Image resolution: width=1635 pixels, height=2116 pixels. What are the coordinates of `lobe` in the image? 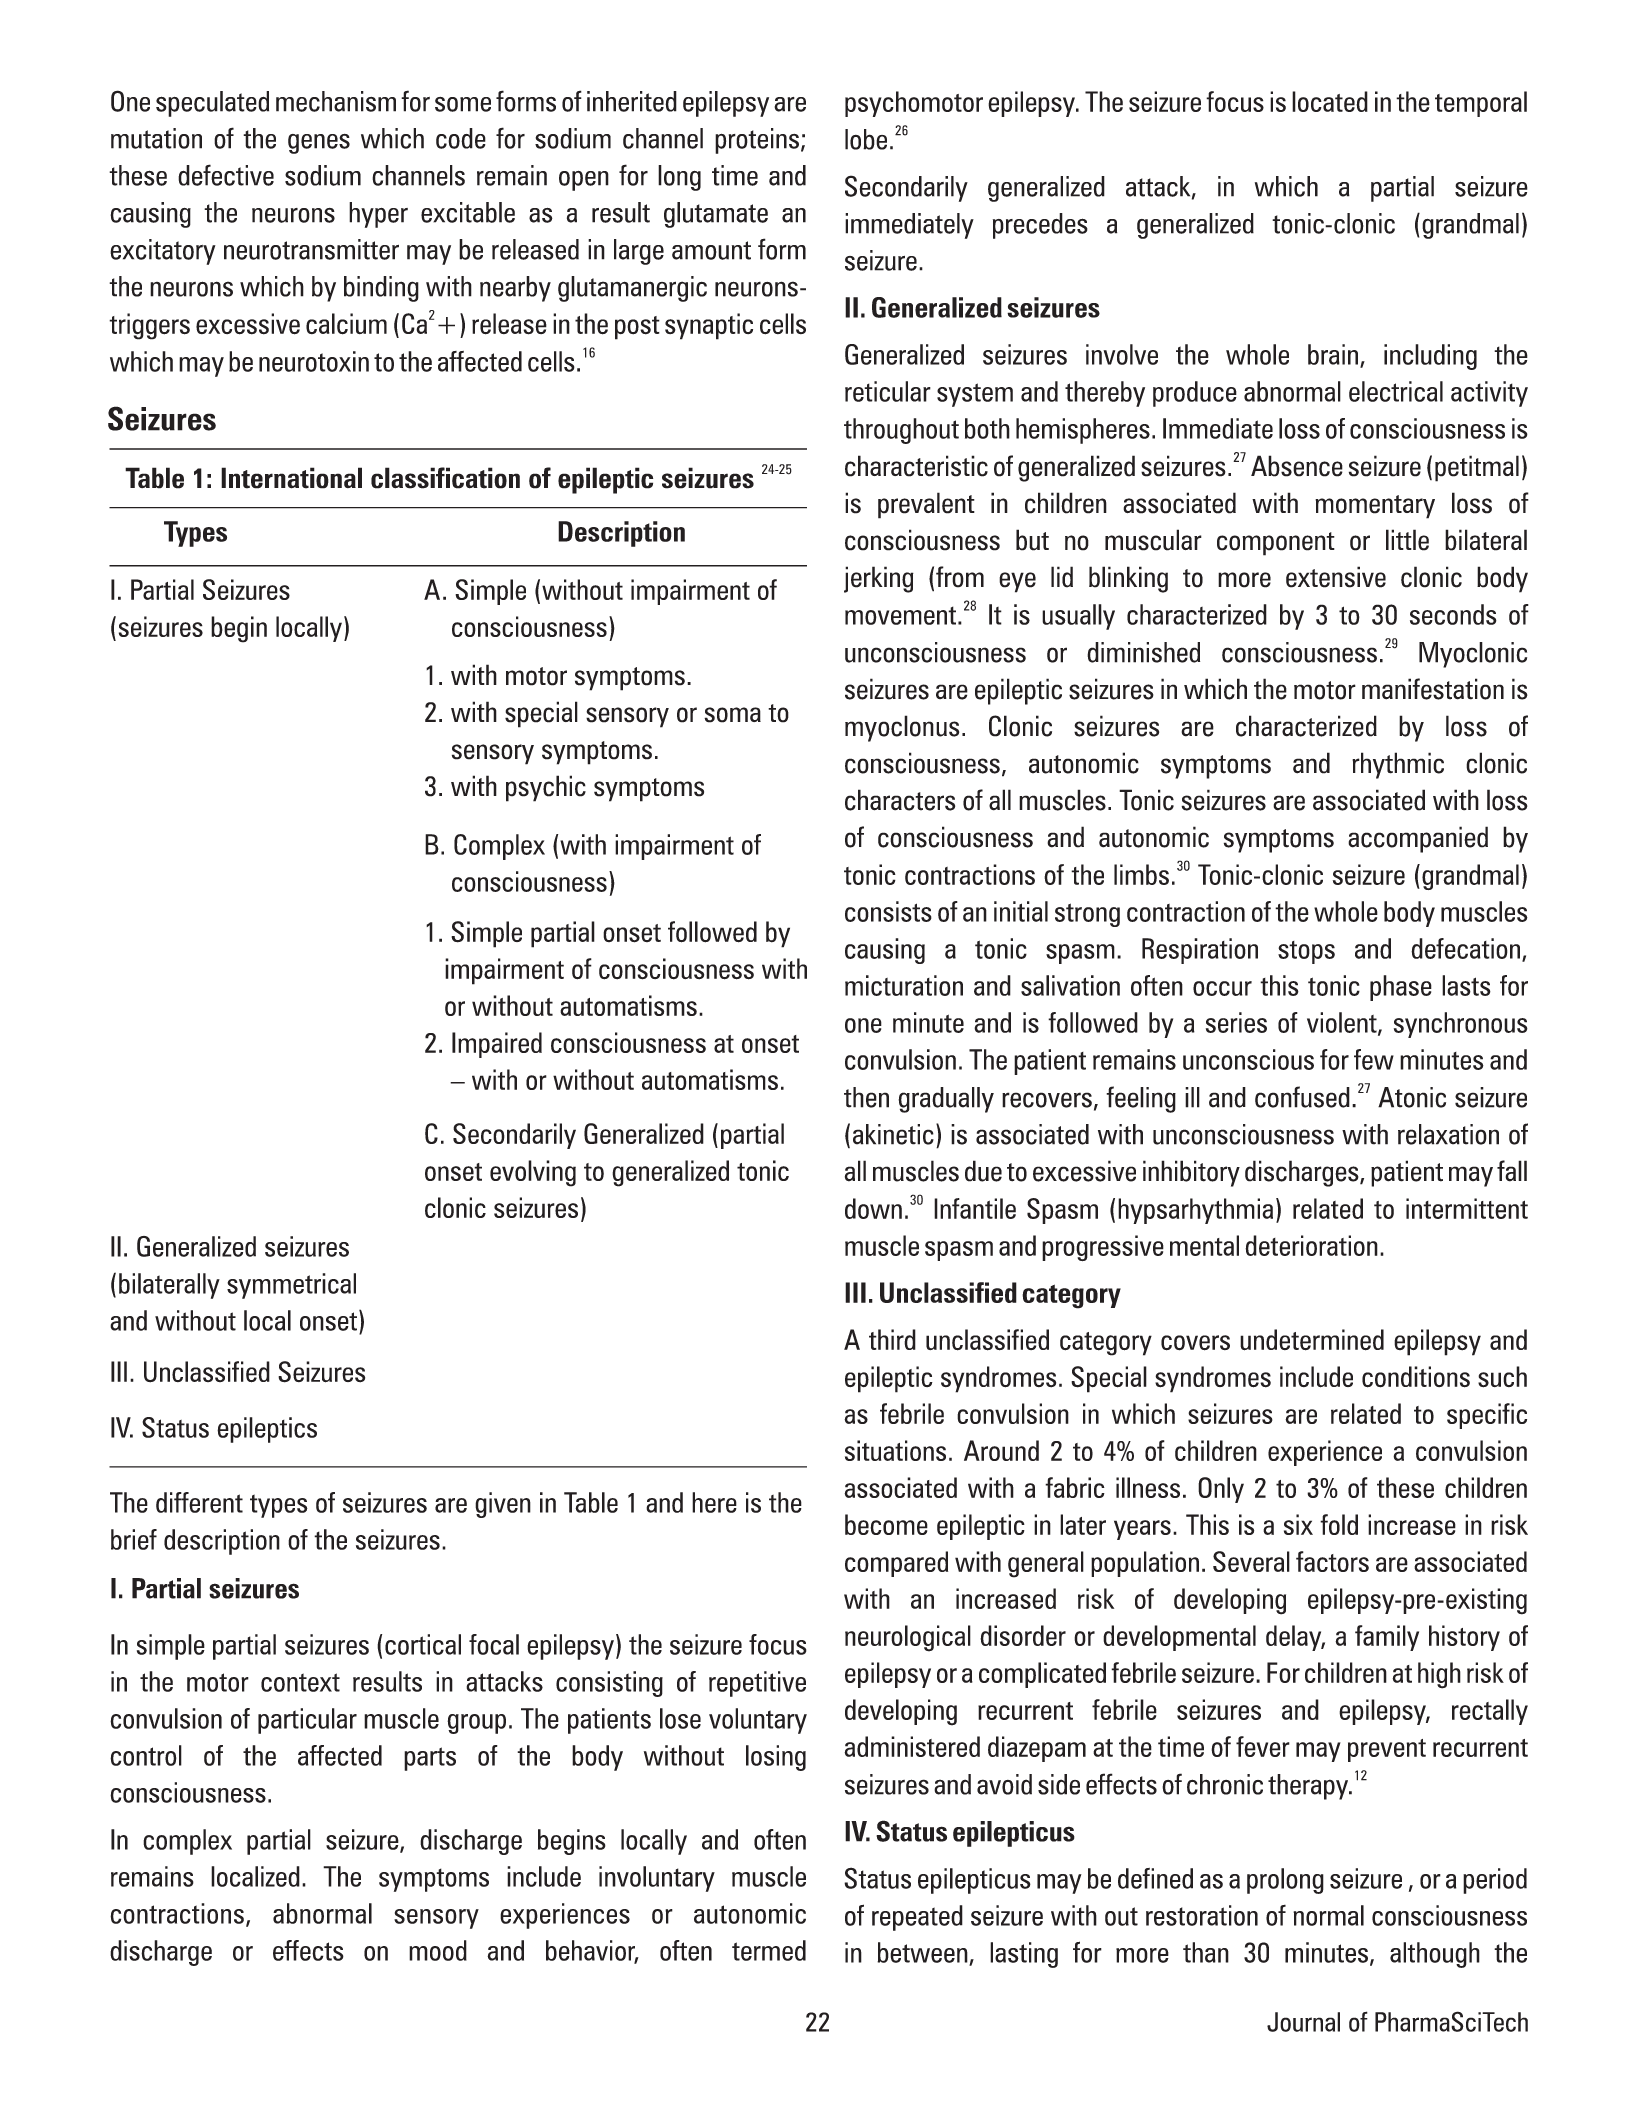 It's located at (866, 139).
